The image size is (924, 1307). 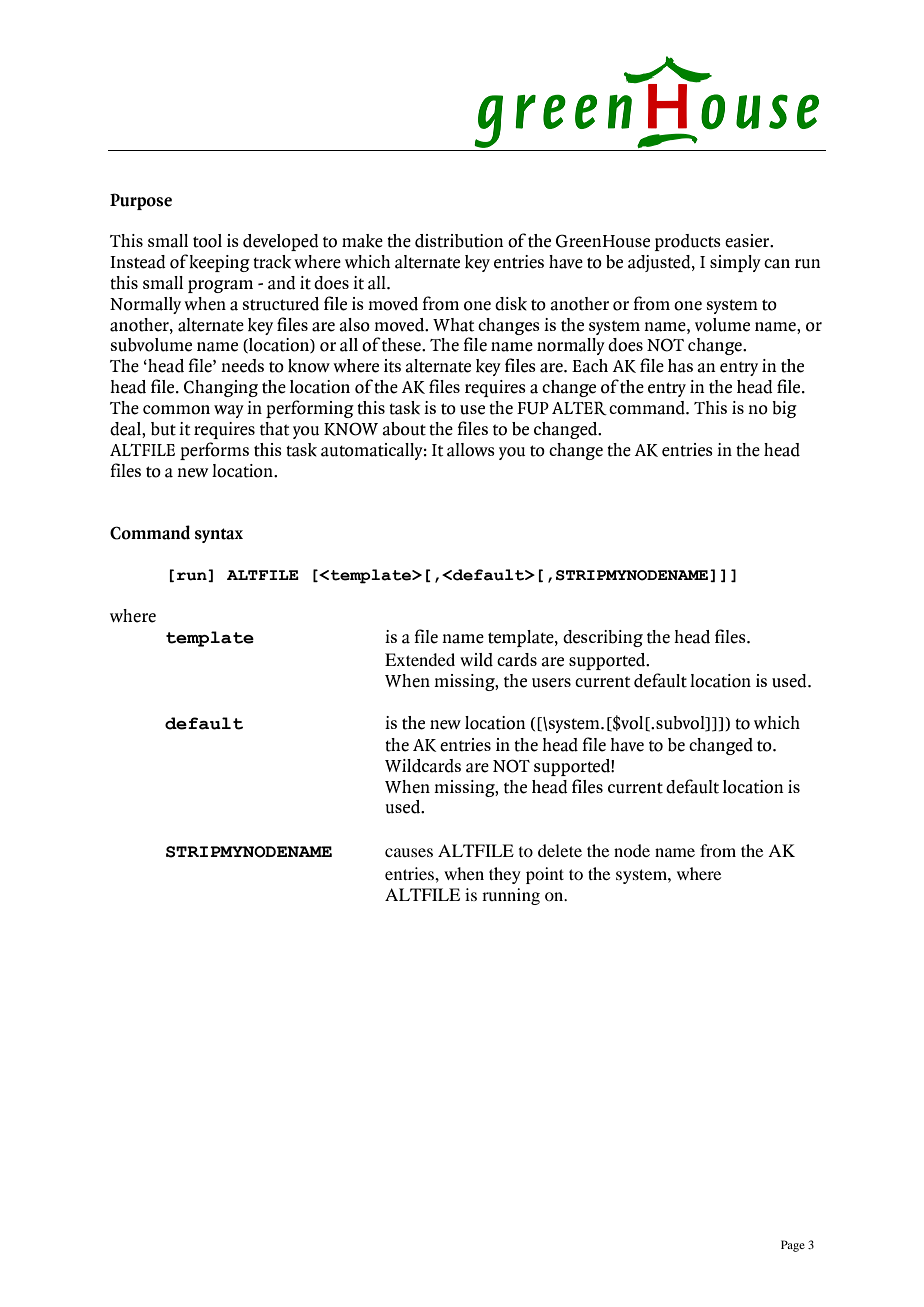 I want to click on users, so click(x=551, y=683).
